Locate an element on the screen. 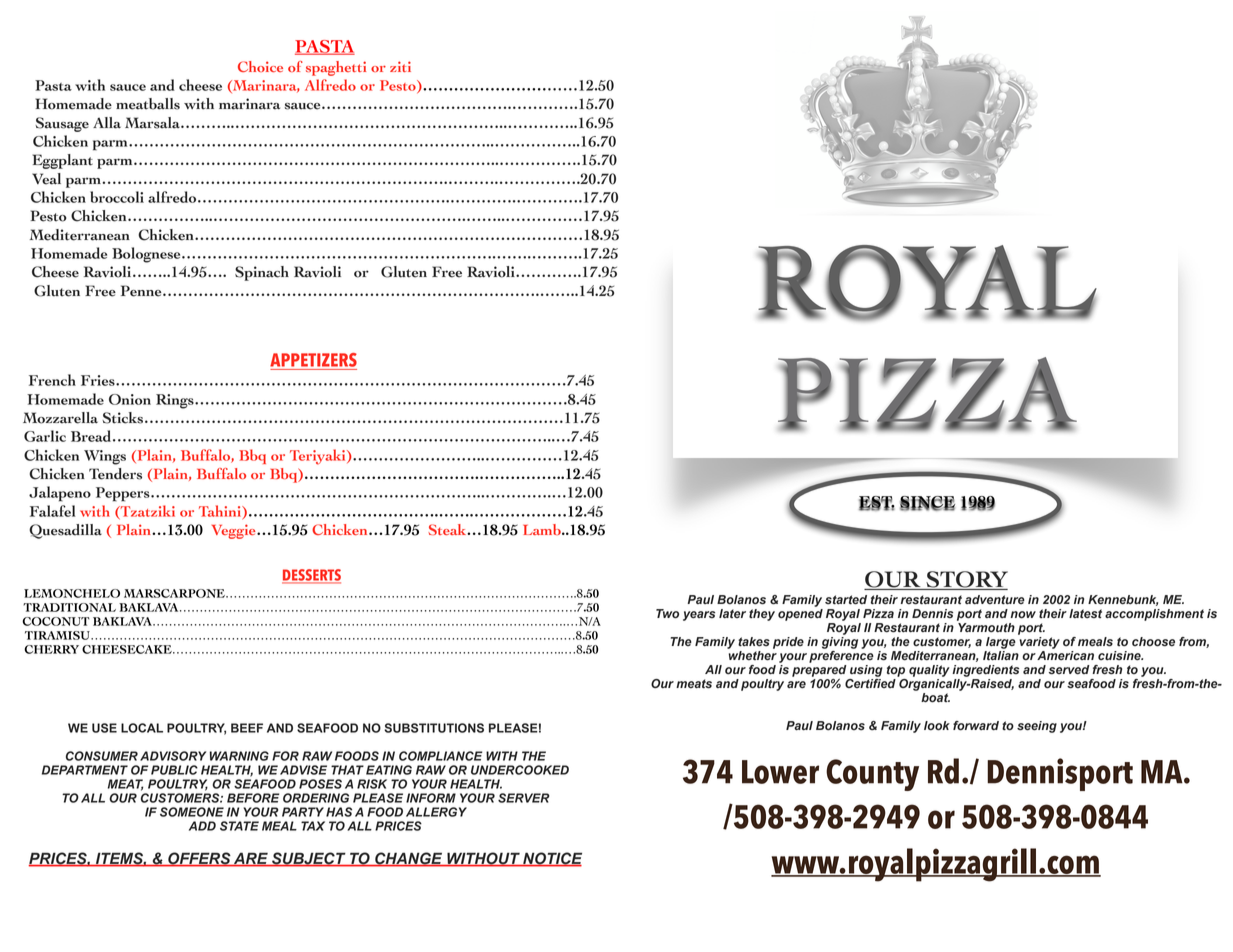 The image size is (1233, 952). Choice is located at coordinates (260, 66).
